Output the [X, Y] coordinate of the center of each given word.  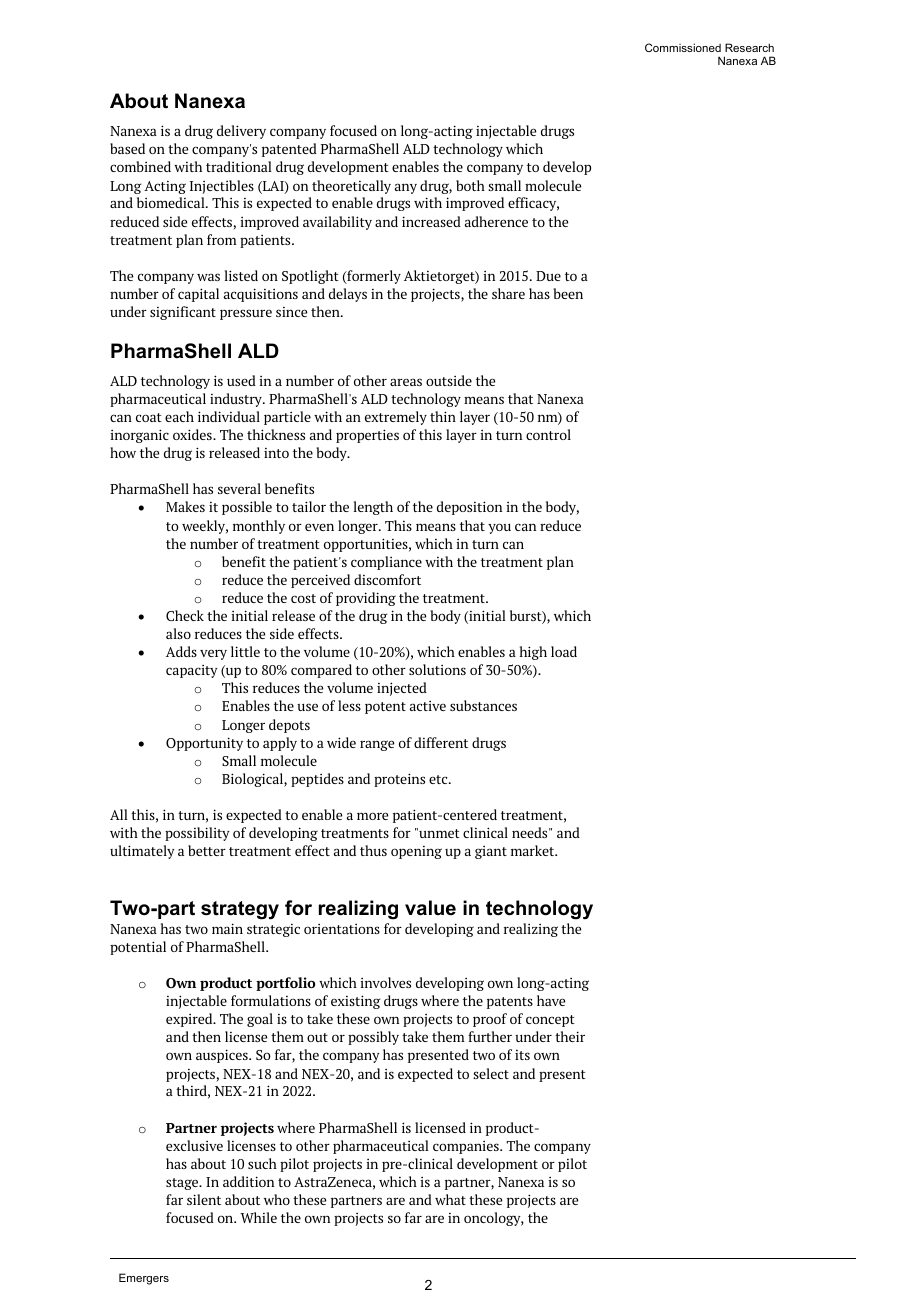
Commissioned [683, 47]
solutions [437, 669]
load [564, 651]
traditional [239, 166]
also [178, 633]
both [470, 185]
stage [183, 1184]
